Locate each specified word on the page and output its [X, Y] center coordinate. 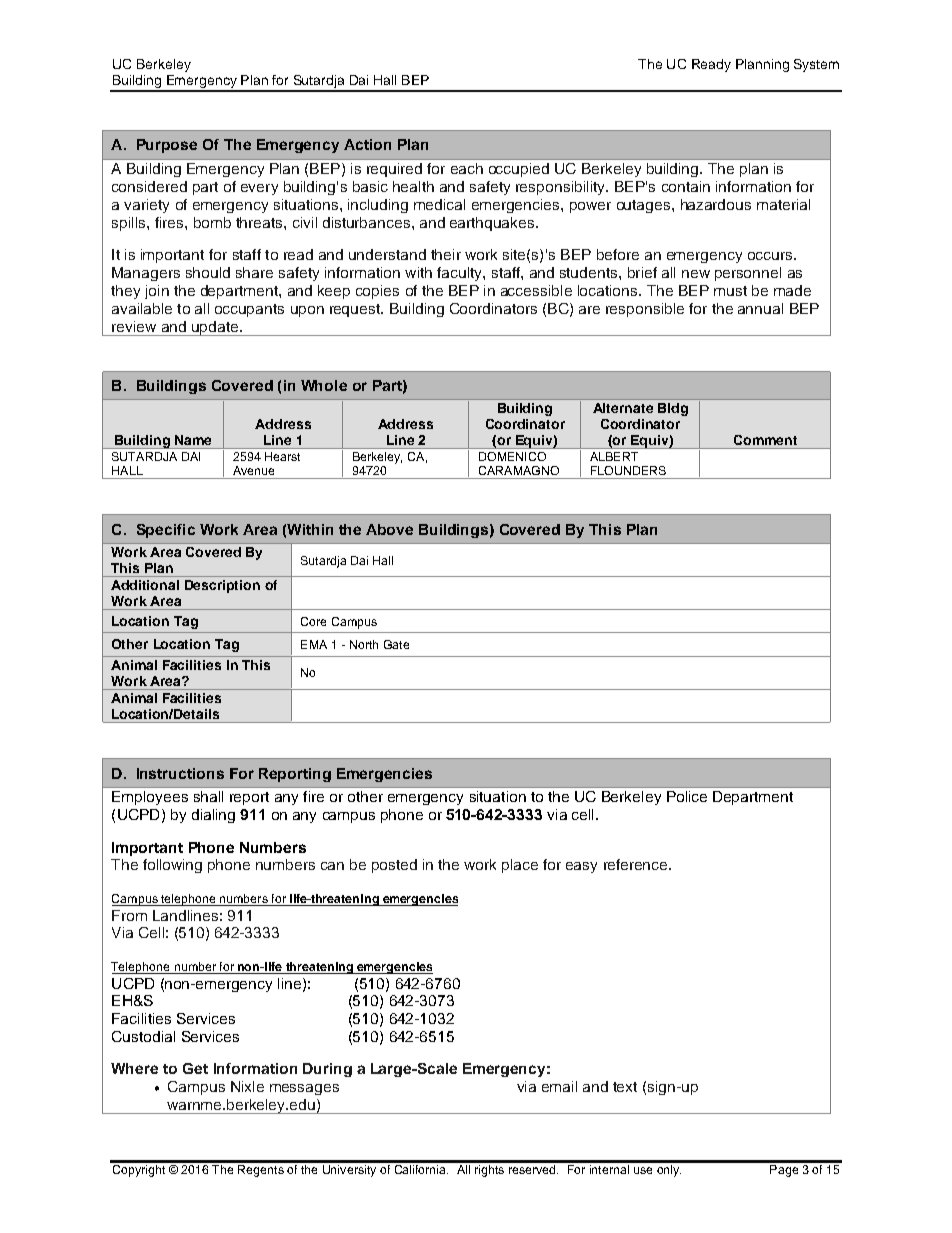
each [467, 168]
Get [195, 1068]
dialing [213, 816]
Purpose [167, 146]
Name [193, 440]
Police [687, 796]
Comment [765, 440]
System [816, 65]
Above [389, 529]
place [520, 866]
